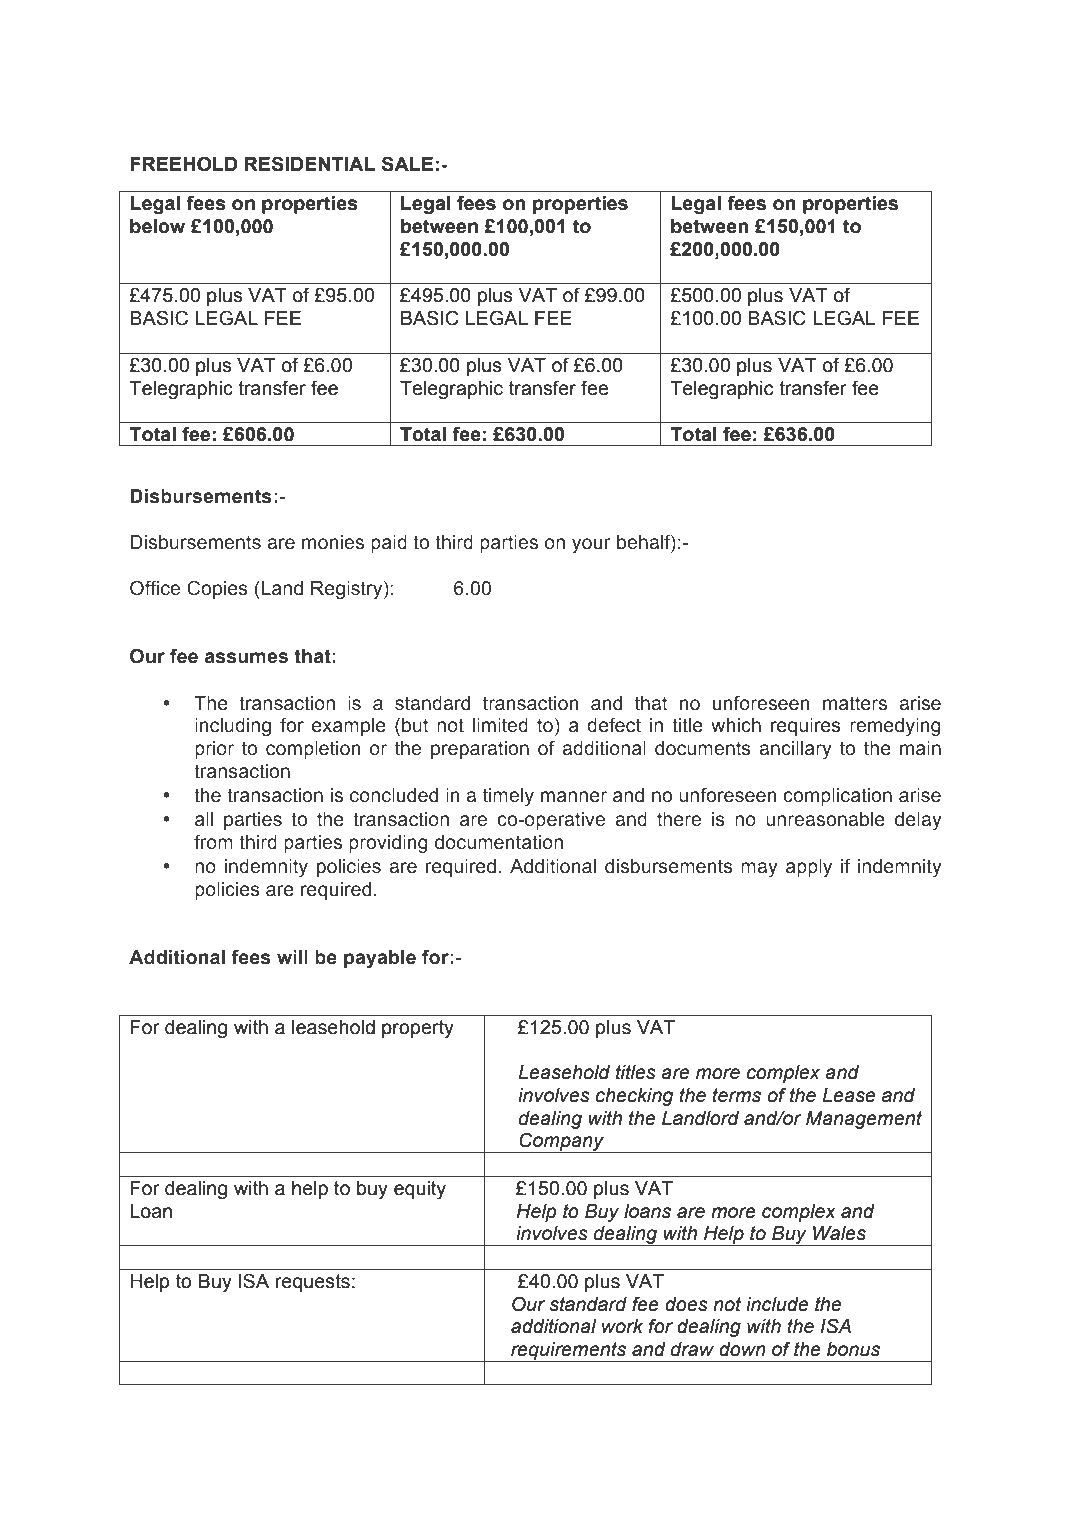 This screenshot has width=1071, height=1516. Describe the element at coordinates (312, 1283) in the screenshot. I see `requests` at that location.
